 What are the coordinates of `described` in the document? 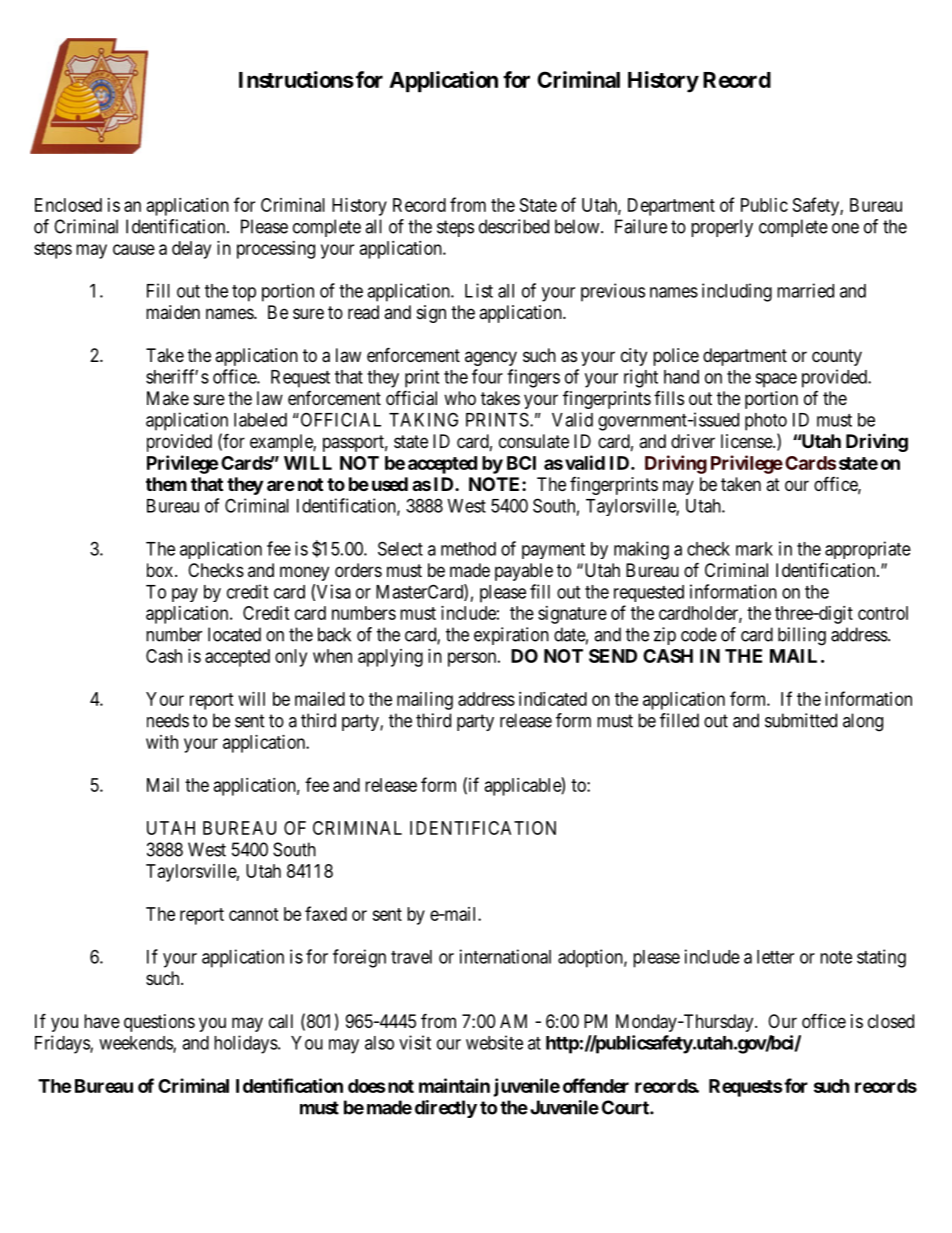 It's located at (514, 226).
